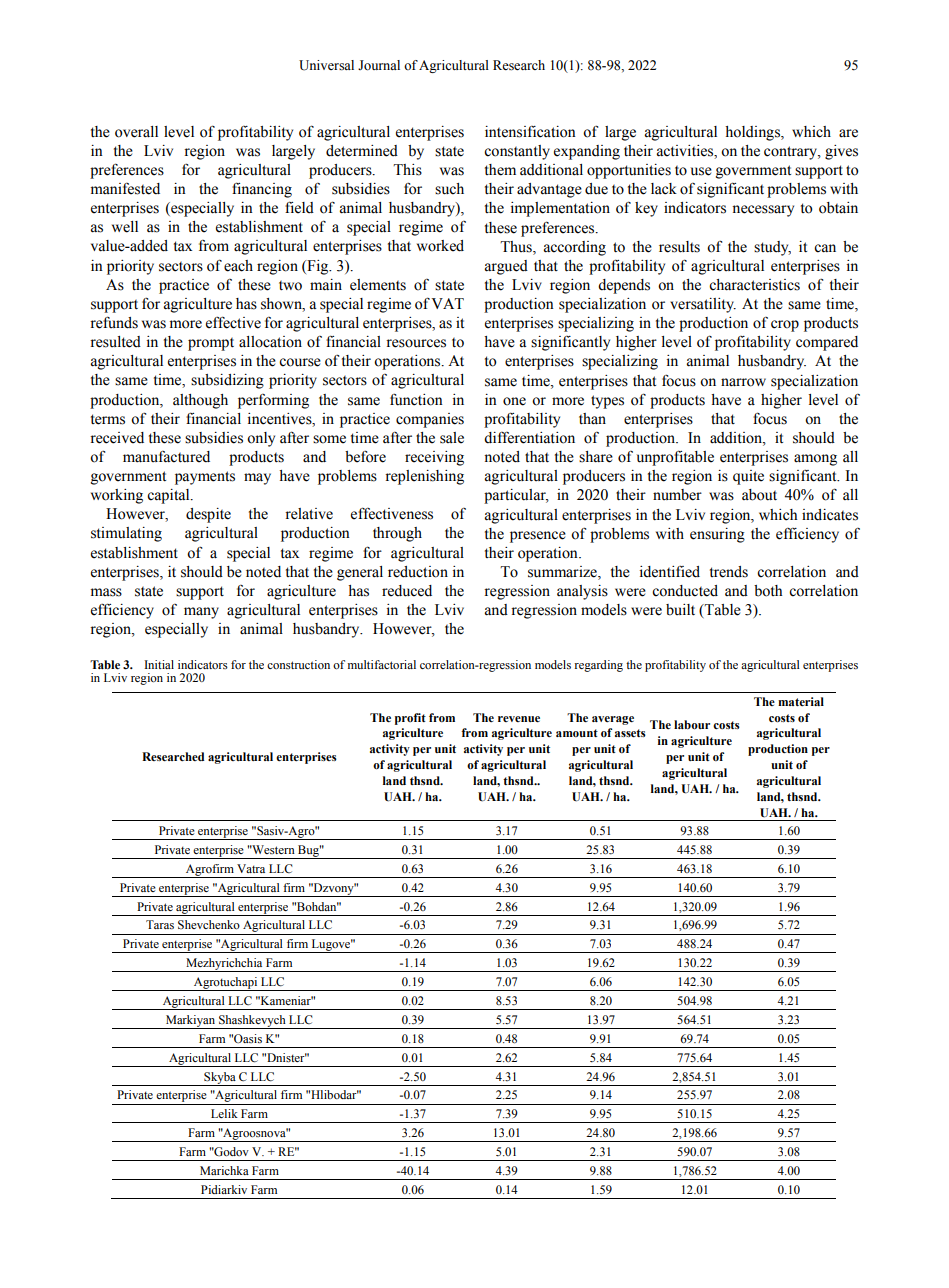 The image size is (949, 1288). What do you see at coordinates (159, 664) in the document?
I see `Initial` at bounding box center [159, 664].
